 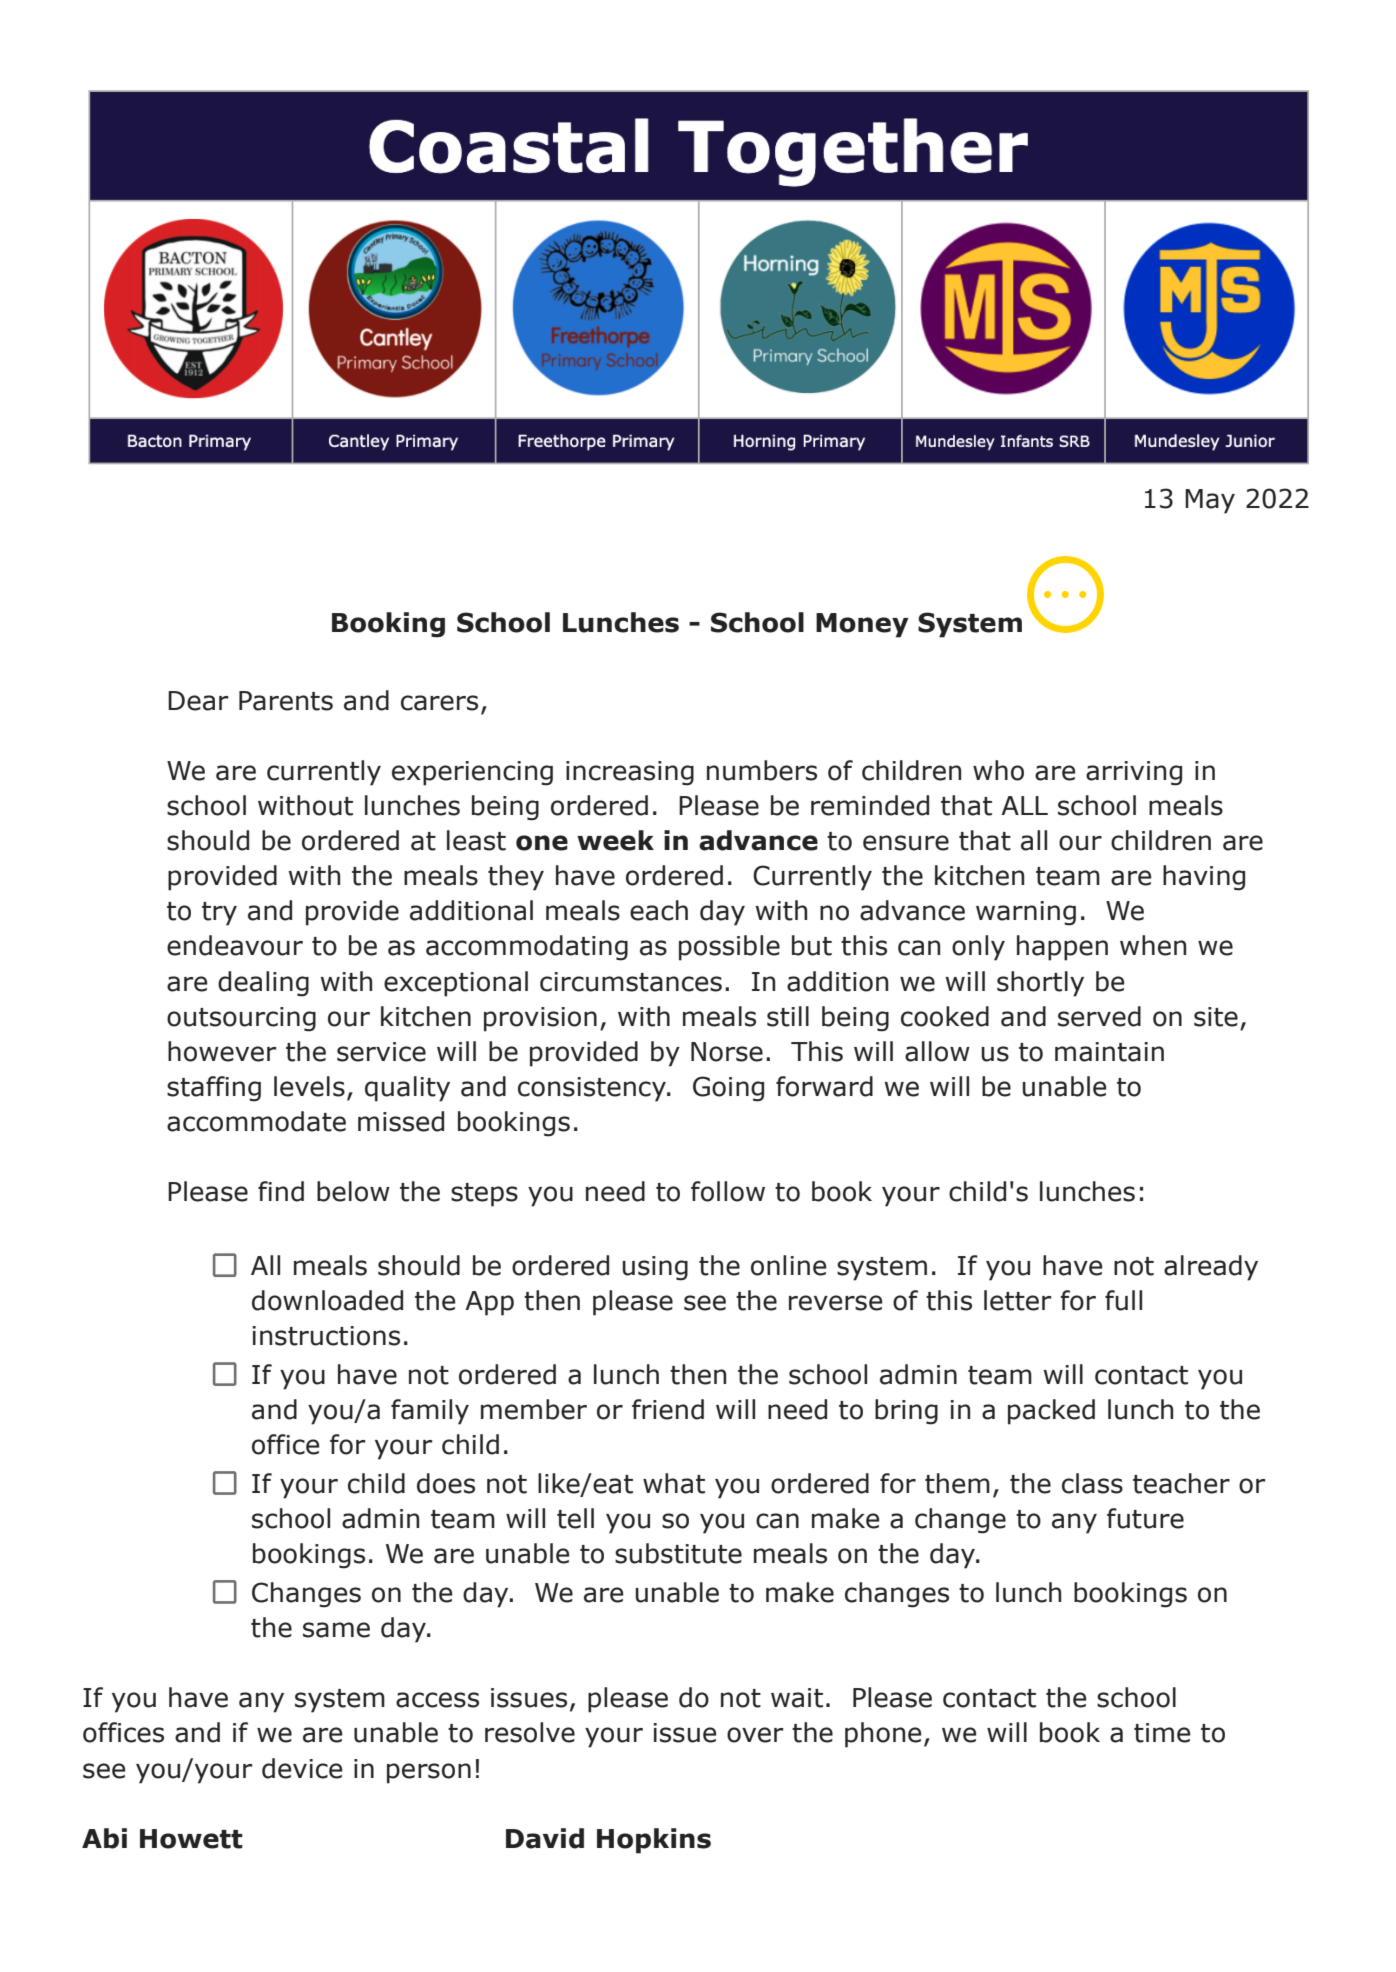 I want to click on May, so click(x=1210, y=501).
